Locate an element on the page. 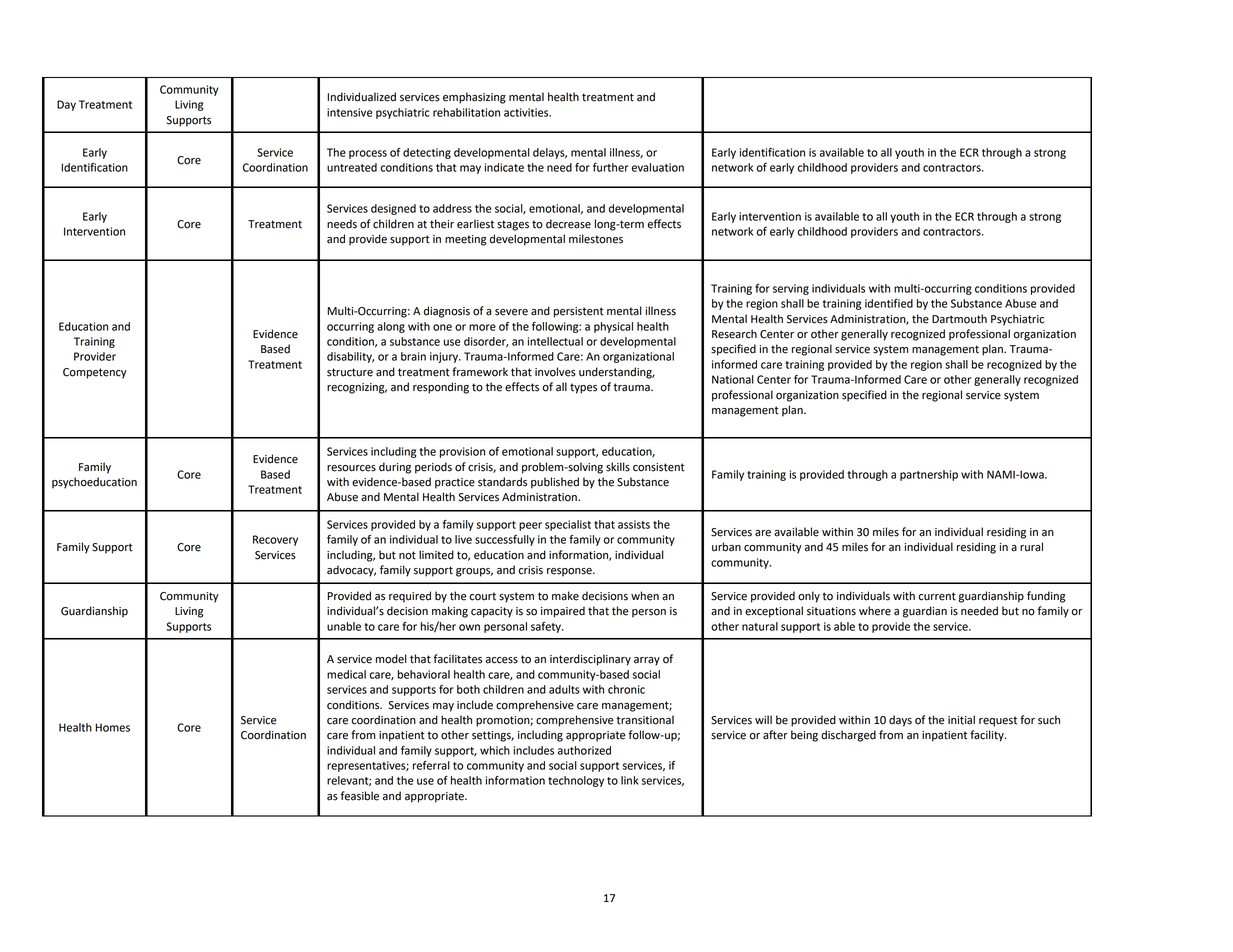 The height and width of the document is (952, 1233). successfully is located at coordinates (505, 540).
